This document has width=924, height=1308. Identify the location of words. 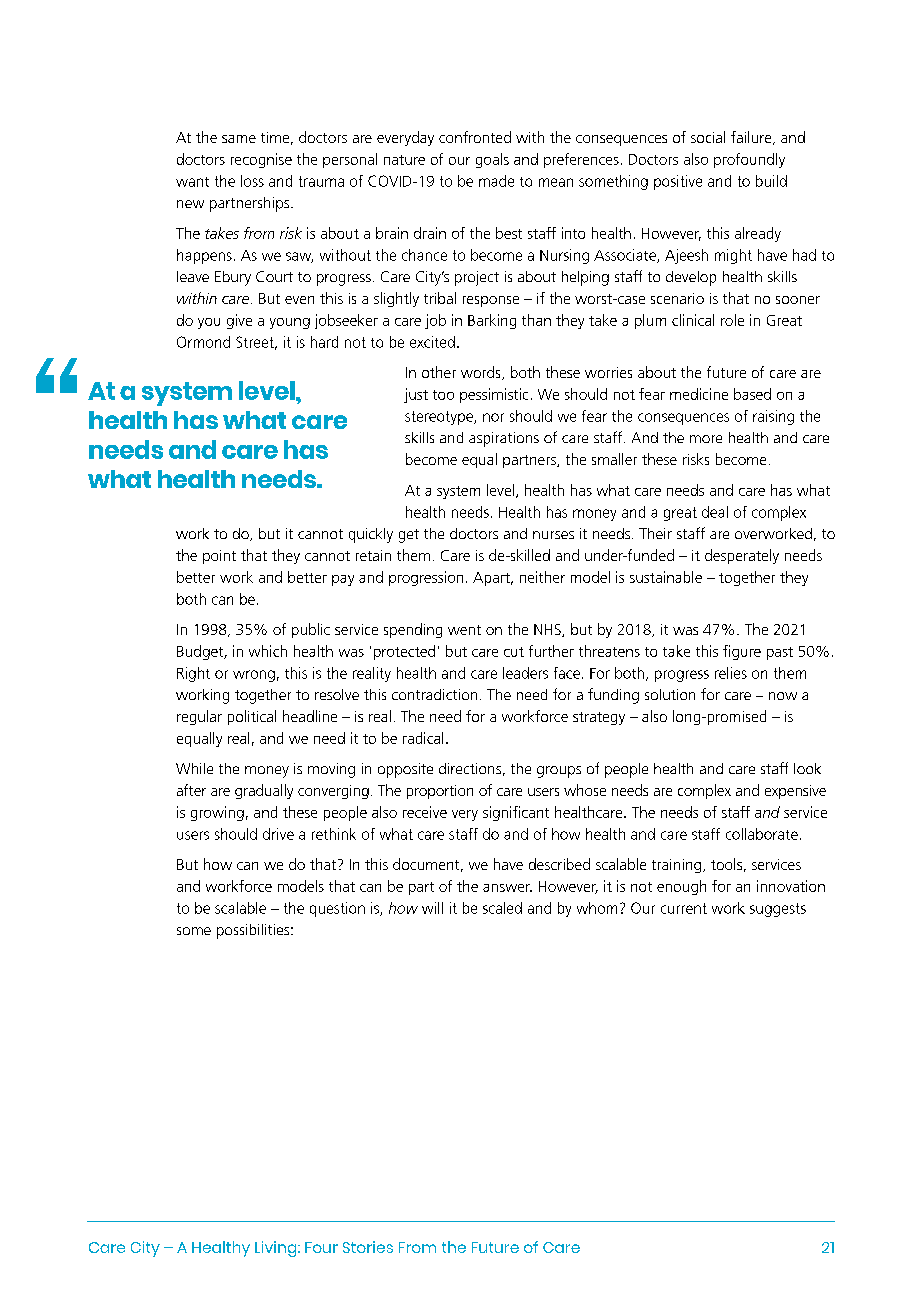
(482, 373).
